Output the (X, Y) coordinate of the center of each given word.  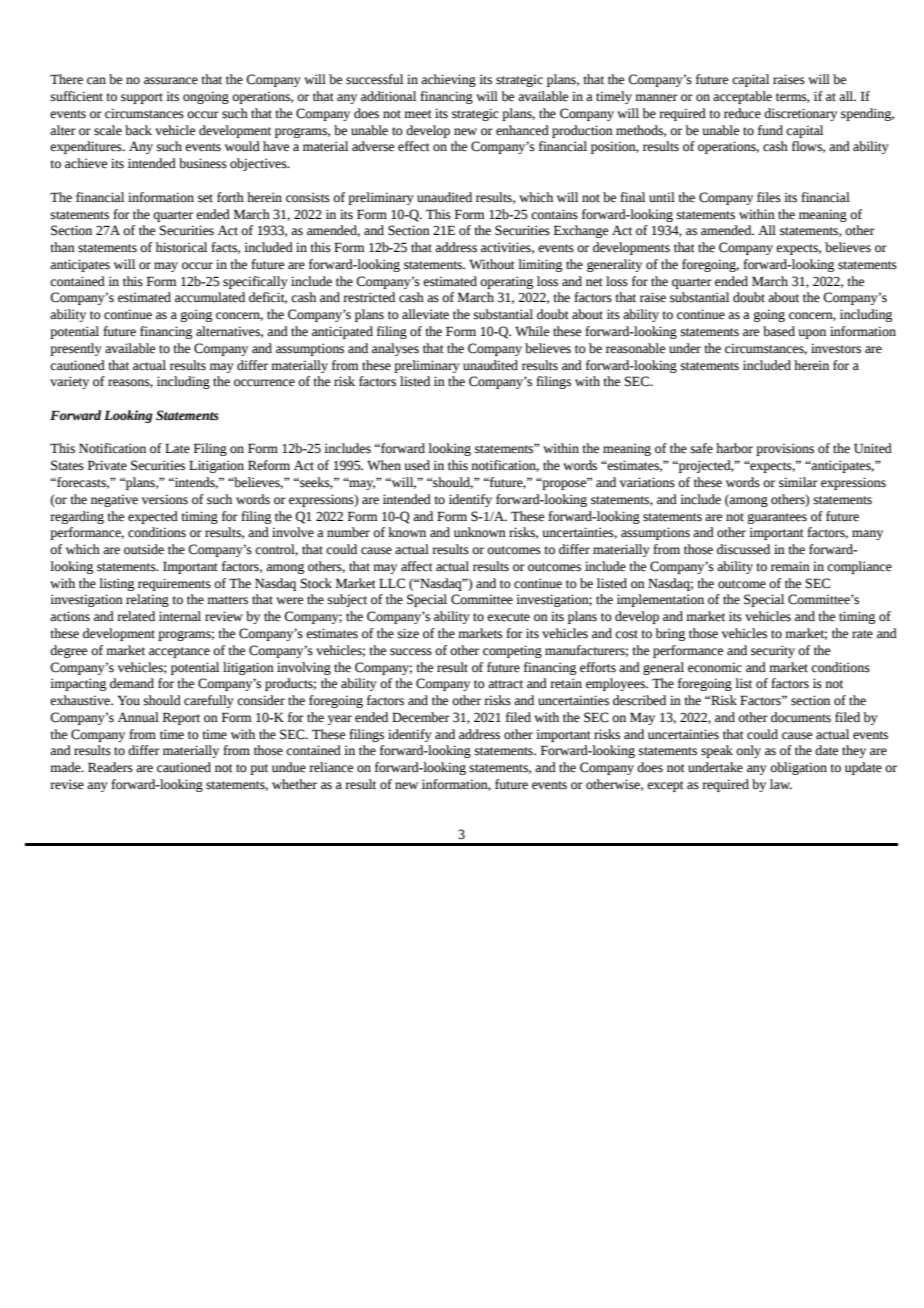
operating (506, 282)
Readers (110, 767)
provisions (785, 449)
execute (508, 617)
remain (790, 566)
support (142, 98)
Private (107, 465)
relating (147, 600)
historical (181, 247)
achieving (448, 80)
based (779, 331)
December (421, 717)
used (417, 465)
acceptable (742, 97)
